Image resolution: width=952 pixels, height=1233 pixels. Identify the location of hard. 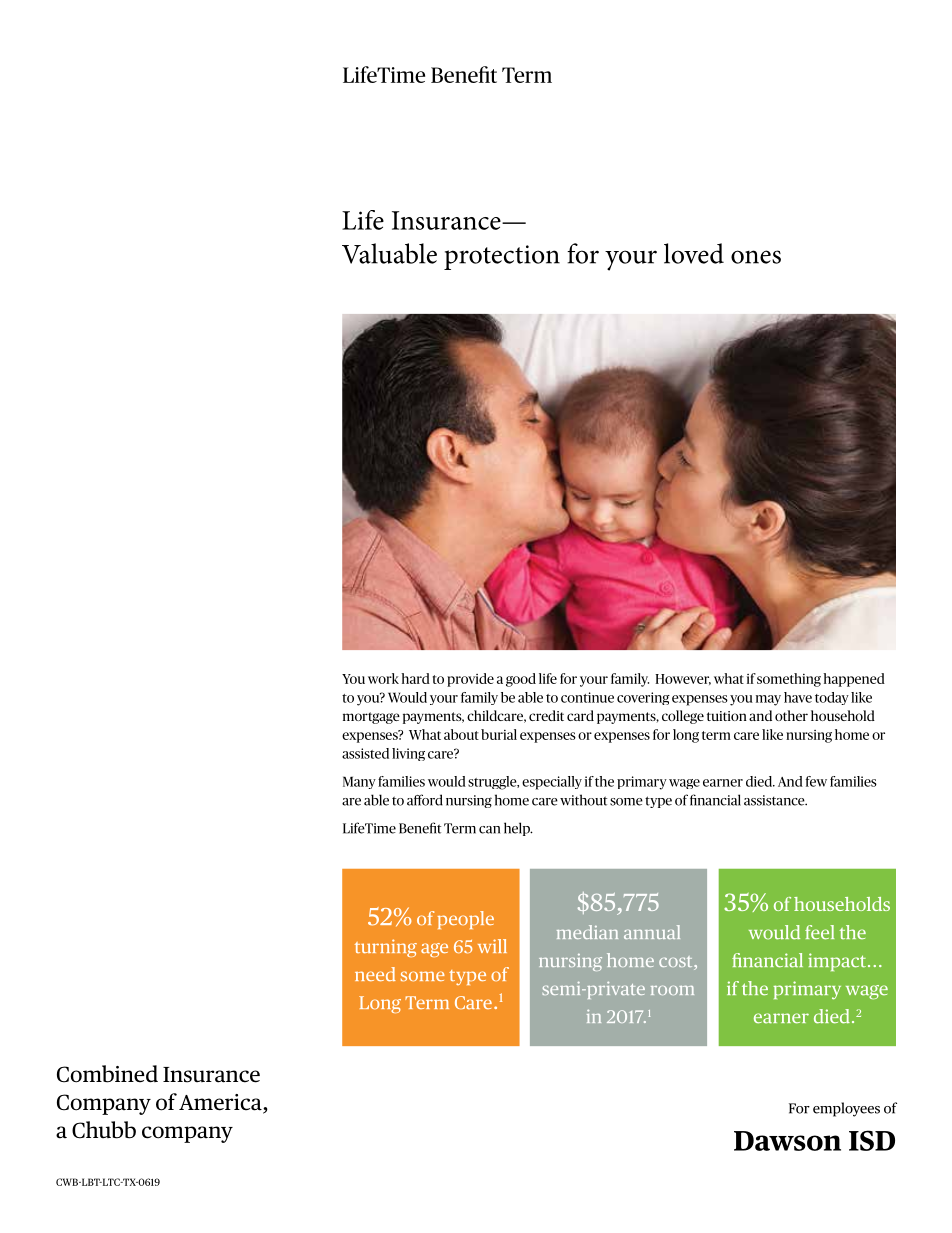
(415, 678).
